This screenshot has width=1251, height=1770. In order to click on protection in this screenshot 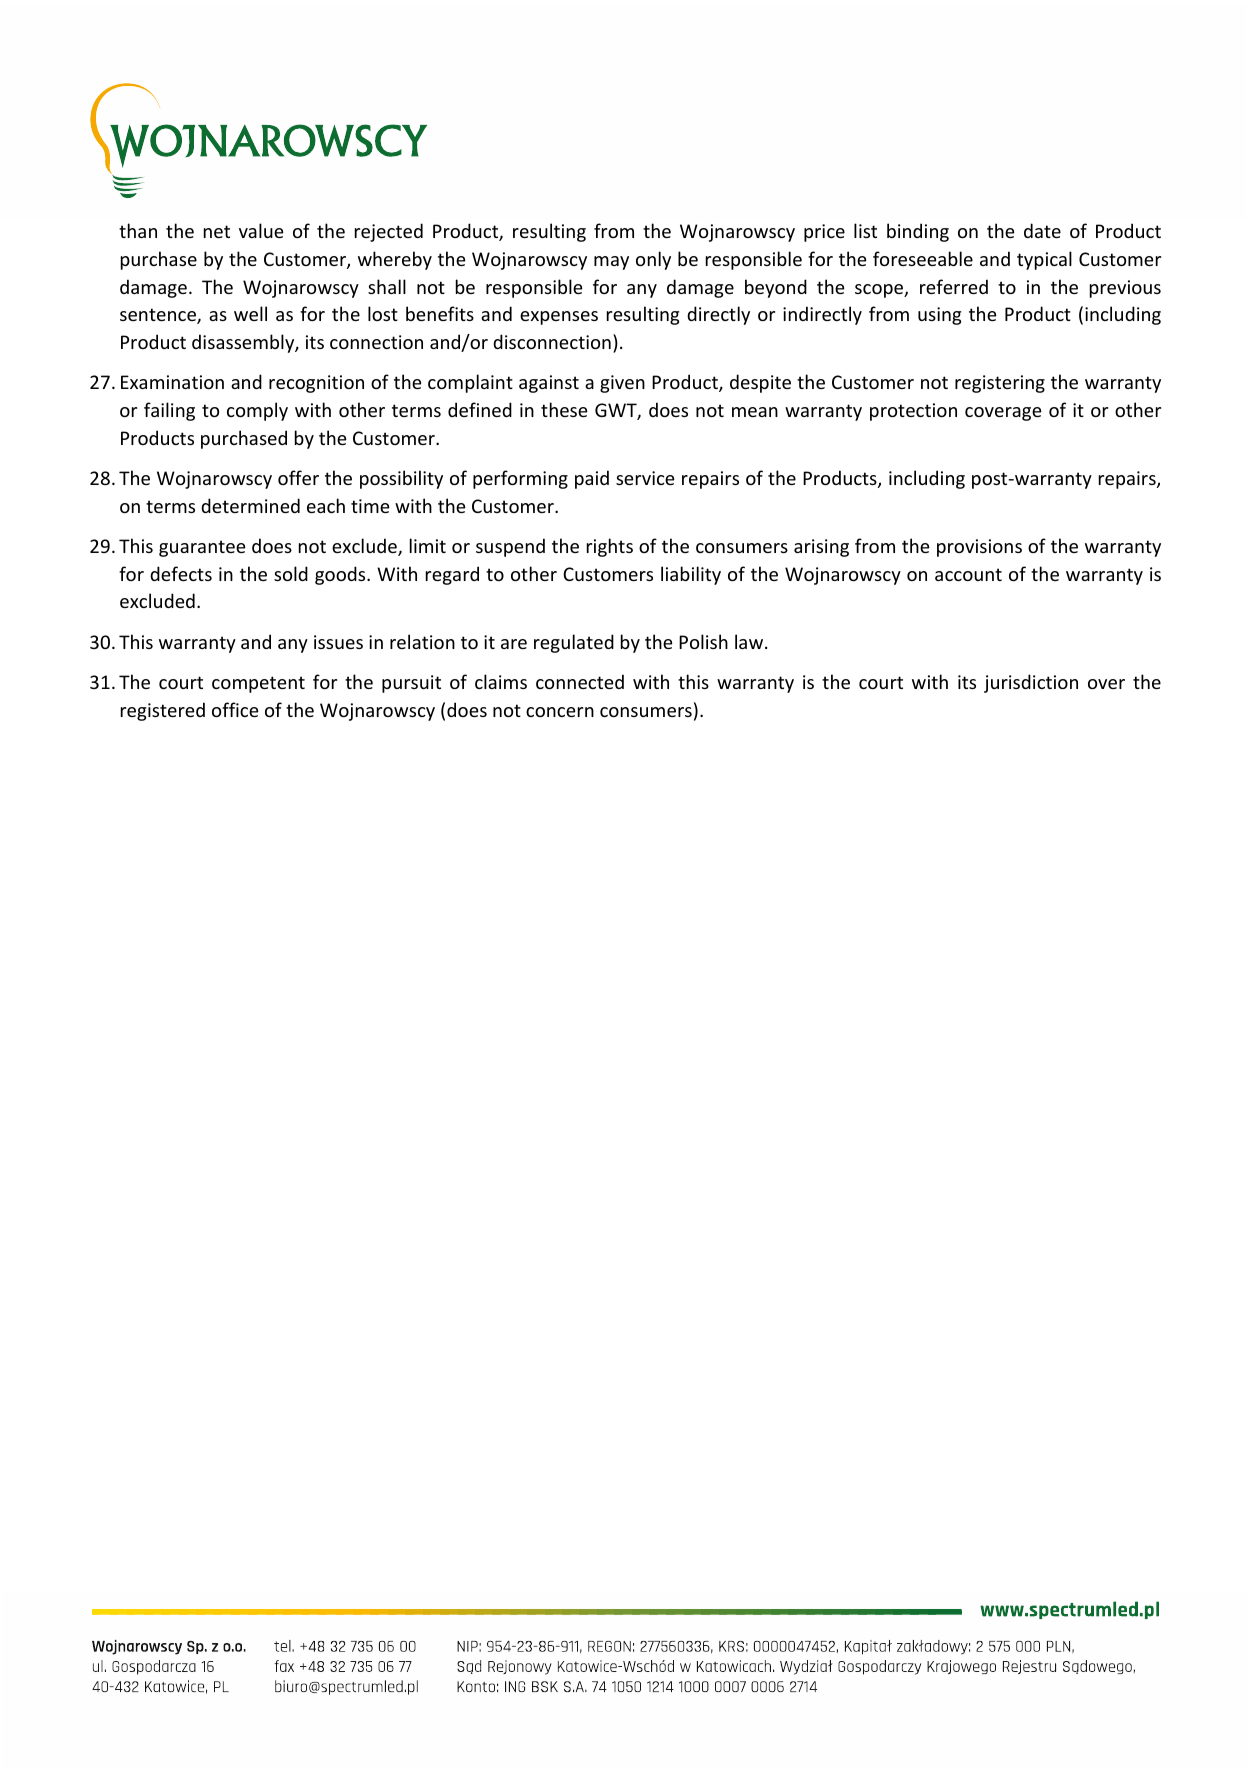, I will do `click(913, 412)`.
